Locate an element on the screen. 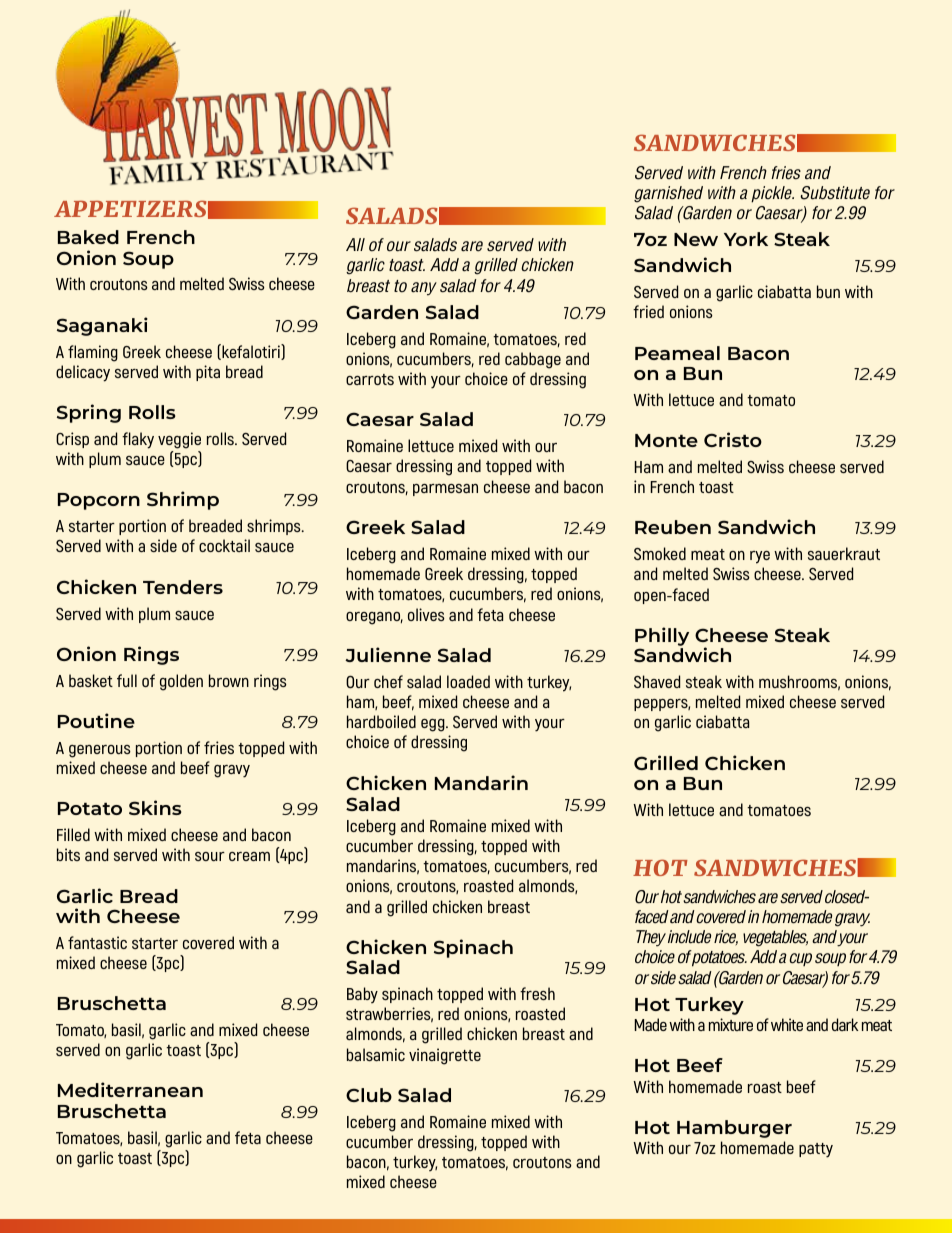  All is located at coordinates (355, 244).
